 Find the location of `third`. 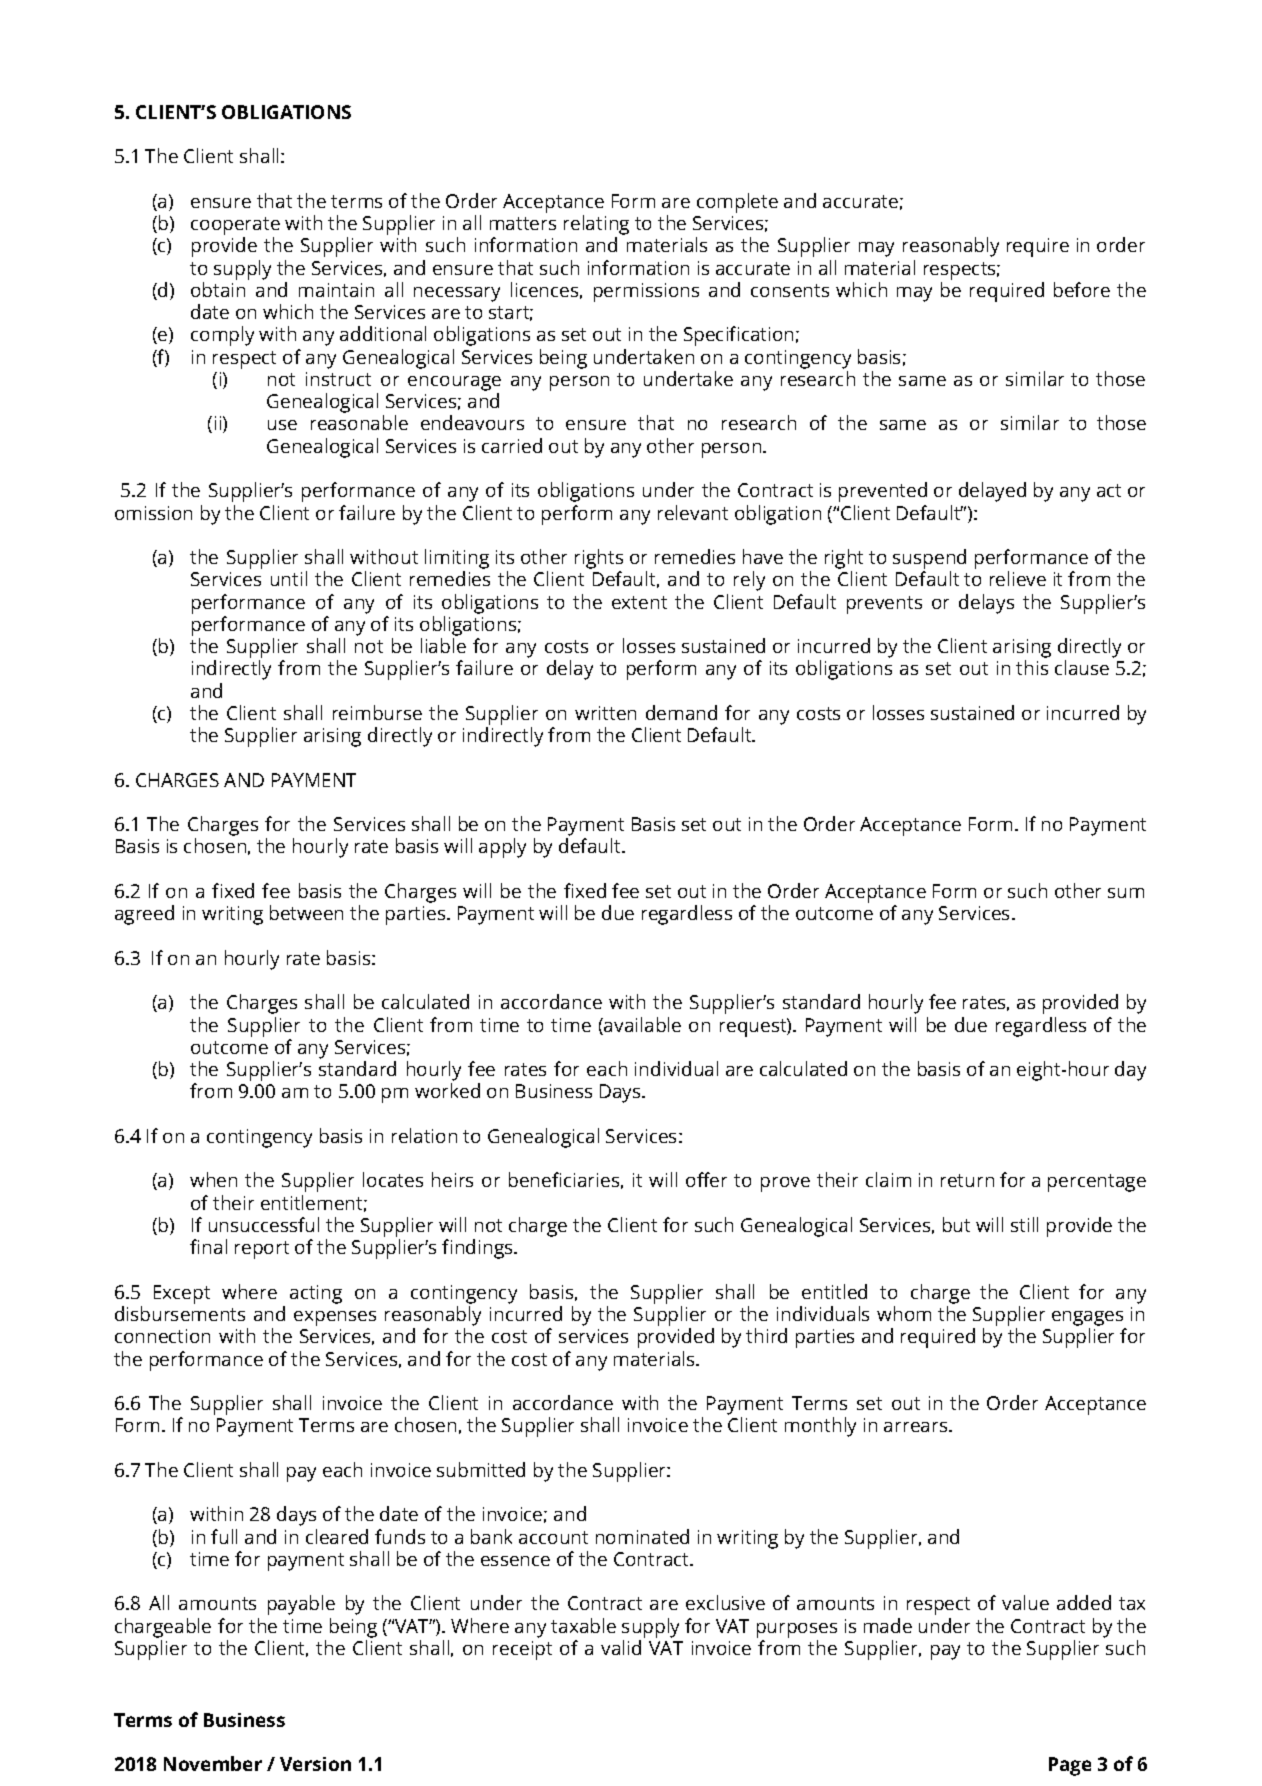

third is located at coordinates (766, 1335).
